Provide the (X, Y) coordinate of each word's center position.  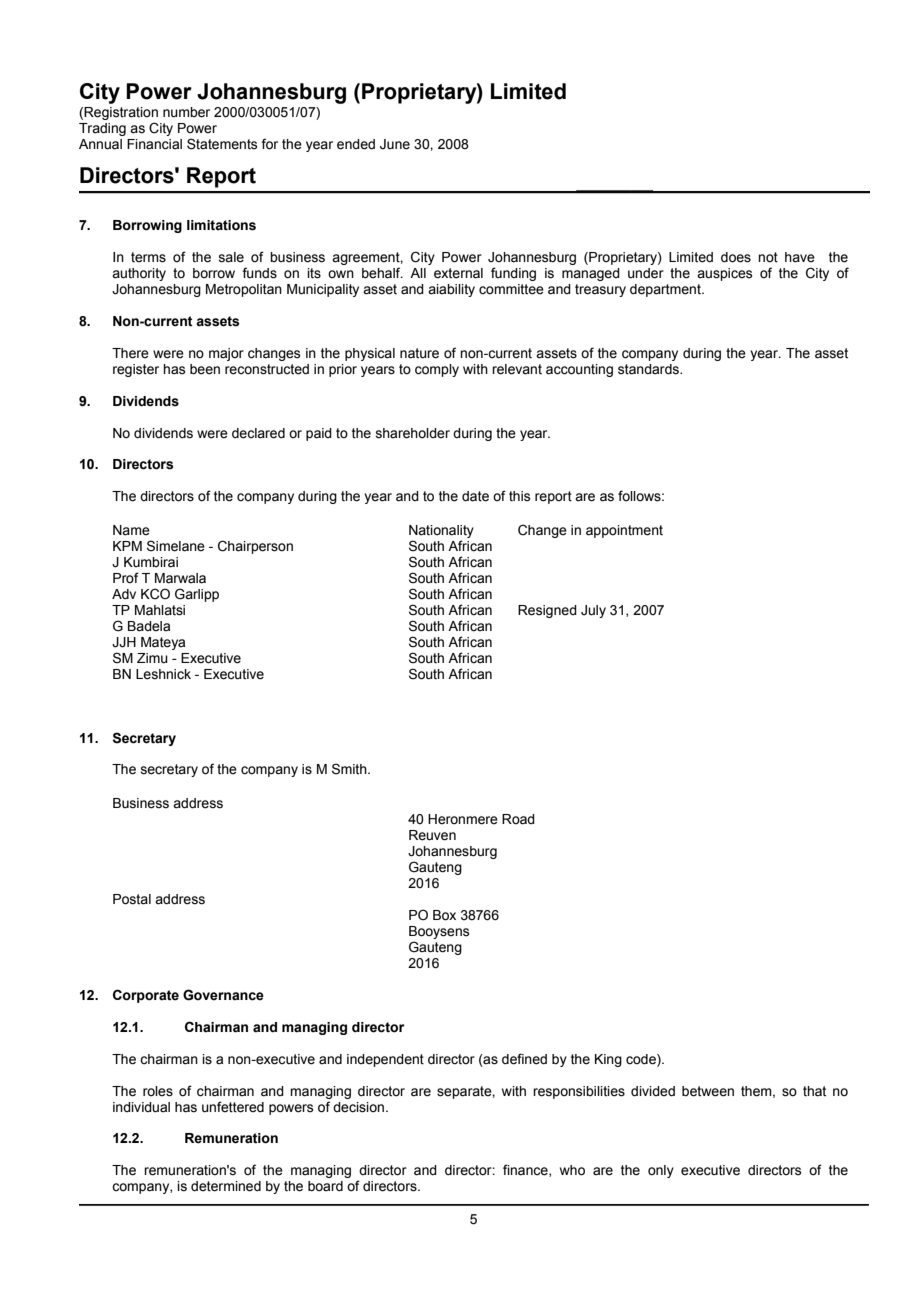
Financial (154, 144)
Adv (124, 594)
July (593, 611)
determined (226, 1186)
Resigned (547, 611)
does (736, 257)
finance (526, 1170)
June (395, 144)
